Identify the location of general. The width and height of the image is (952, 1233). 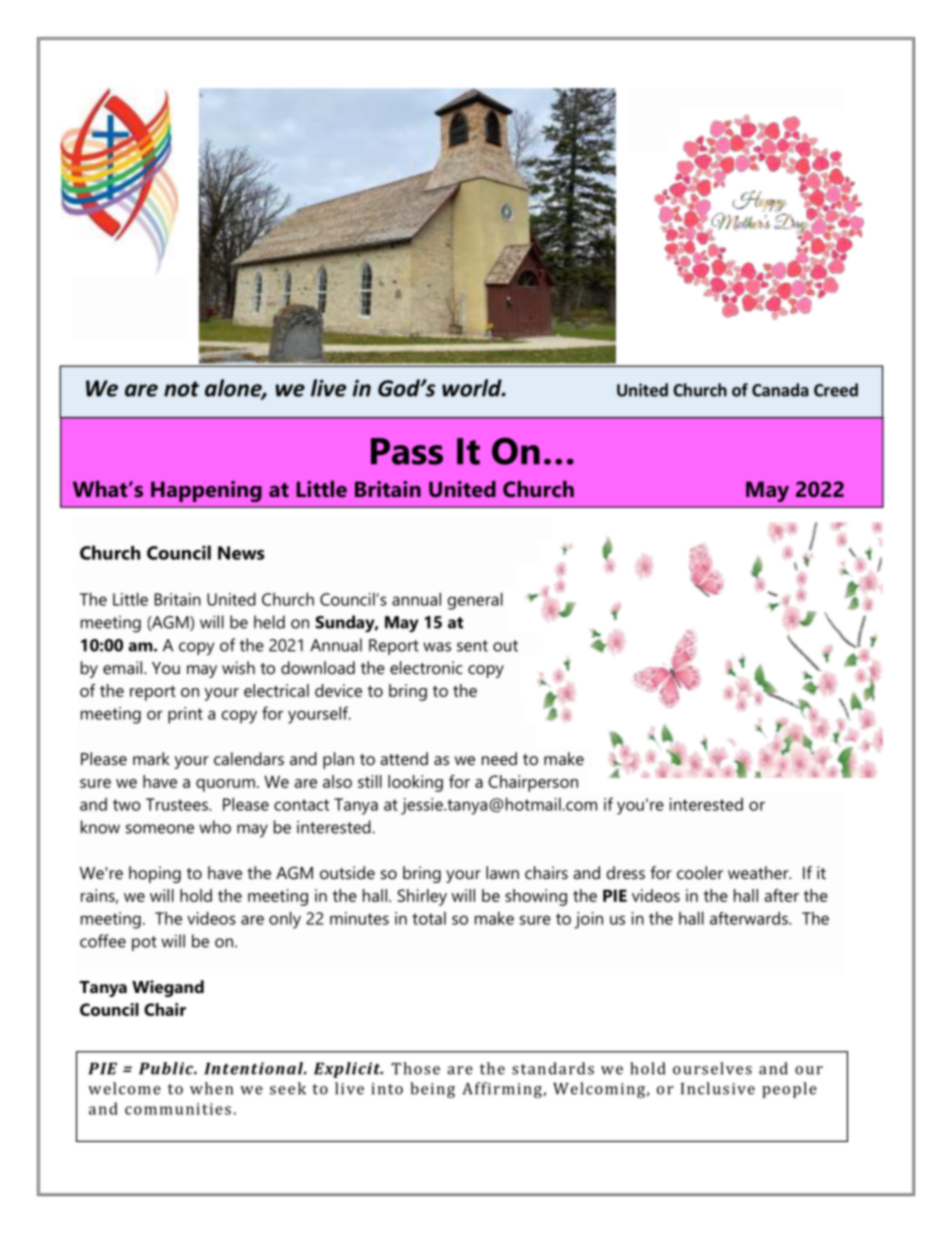
(475, 601).
